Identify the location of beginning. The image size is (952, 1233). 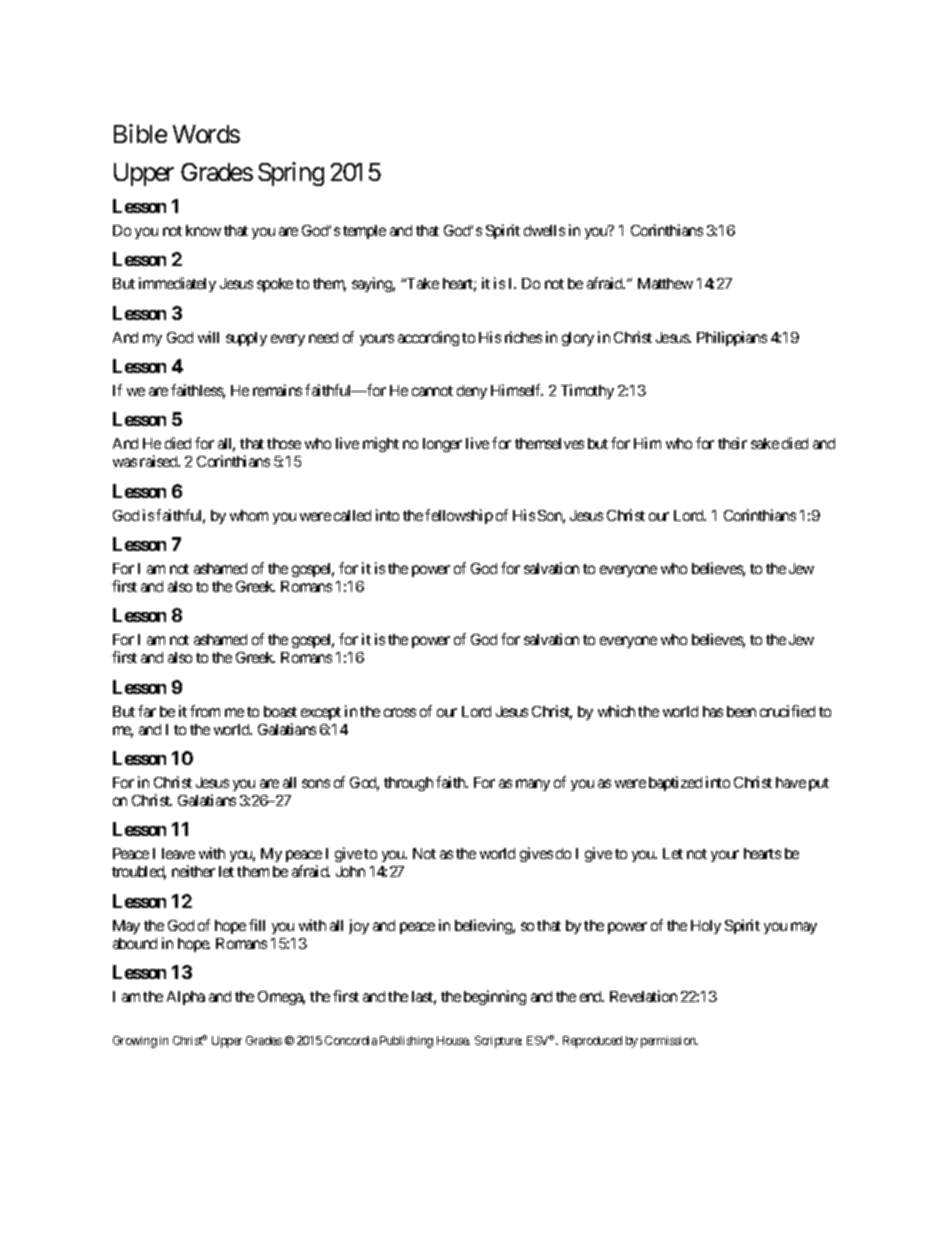
(495, 997).
